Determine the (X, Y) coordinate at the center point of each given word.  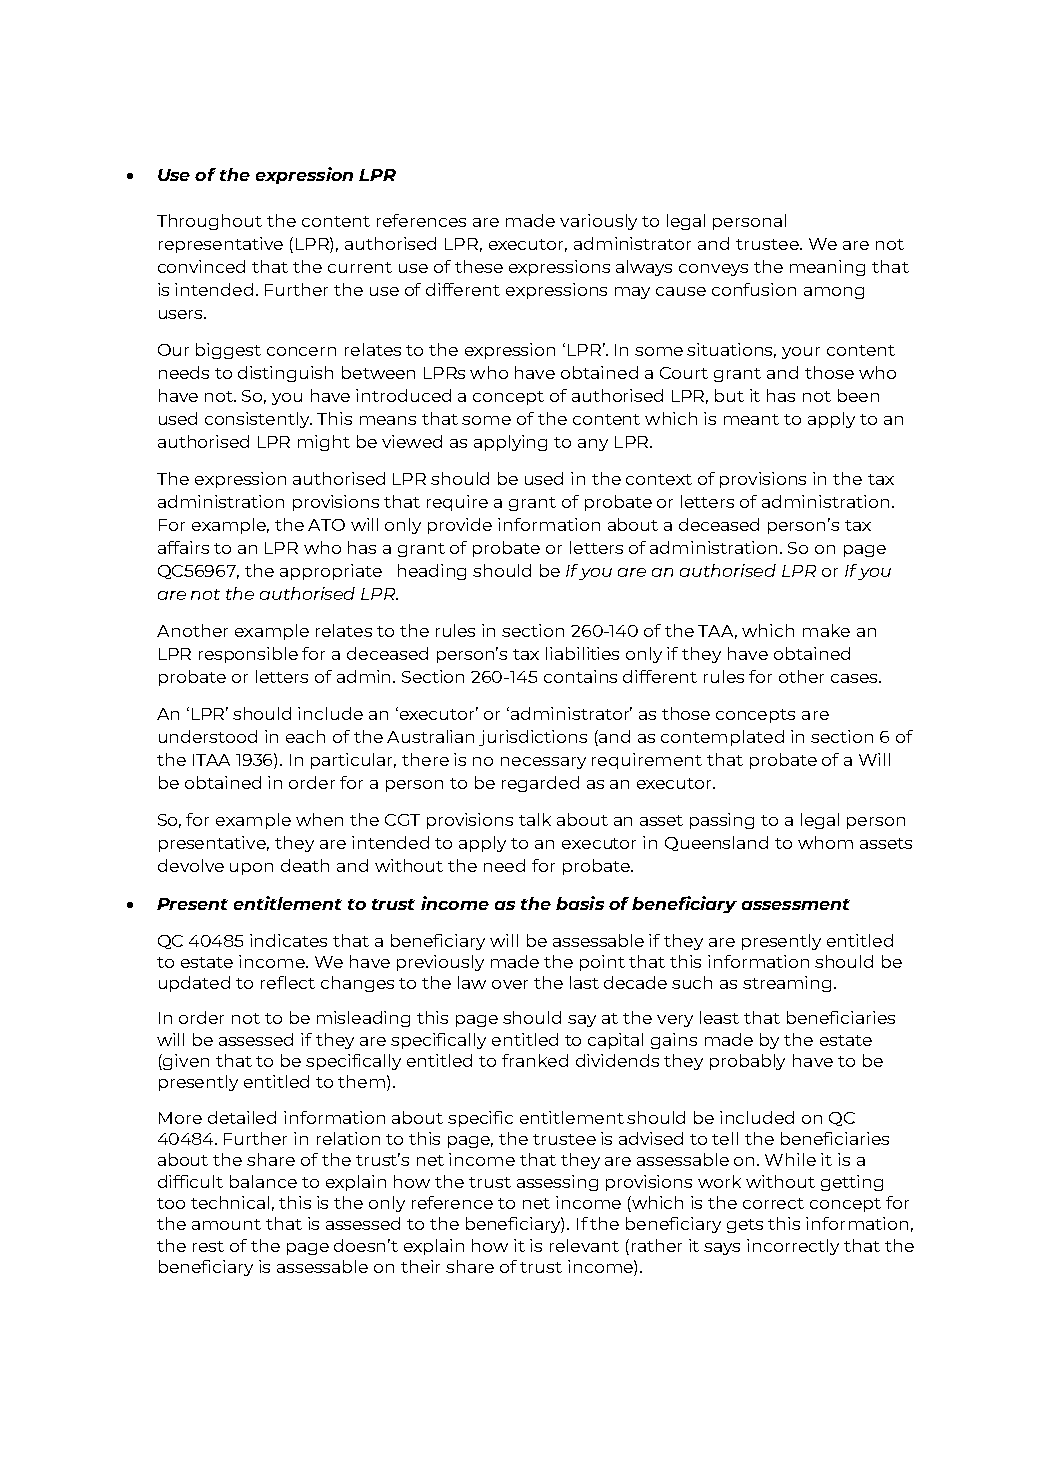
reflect (288, 982)
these (479, 266)
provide (460, 526)
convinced (201, 266)
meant (751, 419)
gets (745, 1226)
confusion (754, 289)
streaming (787, 984)
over (510, 984)
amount (226, 1224)
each (305, 736)
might (324, 443)
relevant (584, 1245)
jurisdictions (533, 738)
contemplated (722, 738)
